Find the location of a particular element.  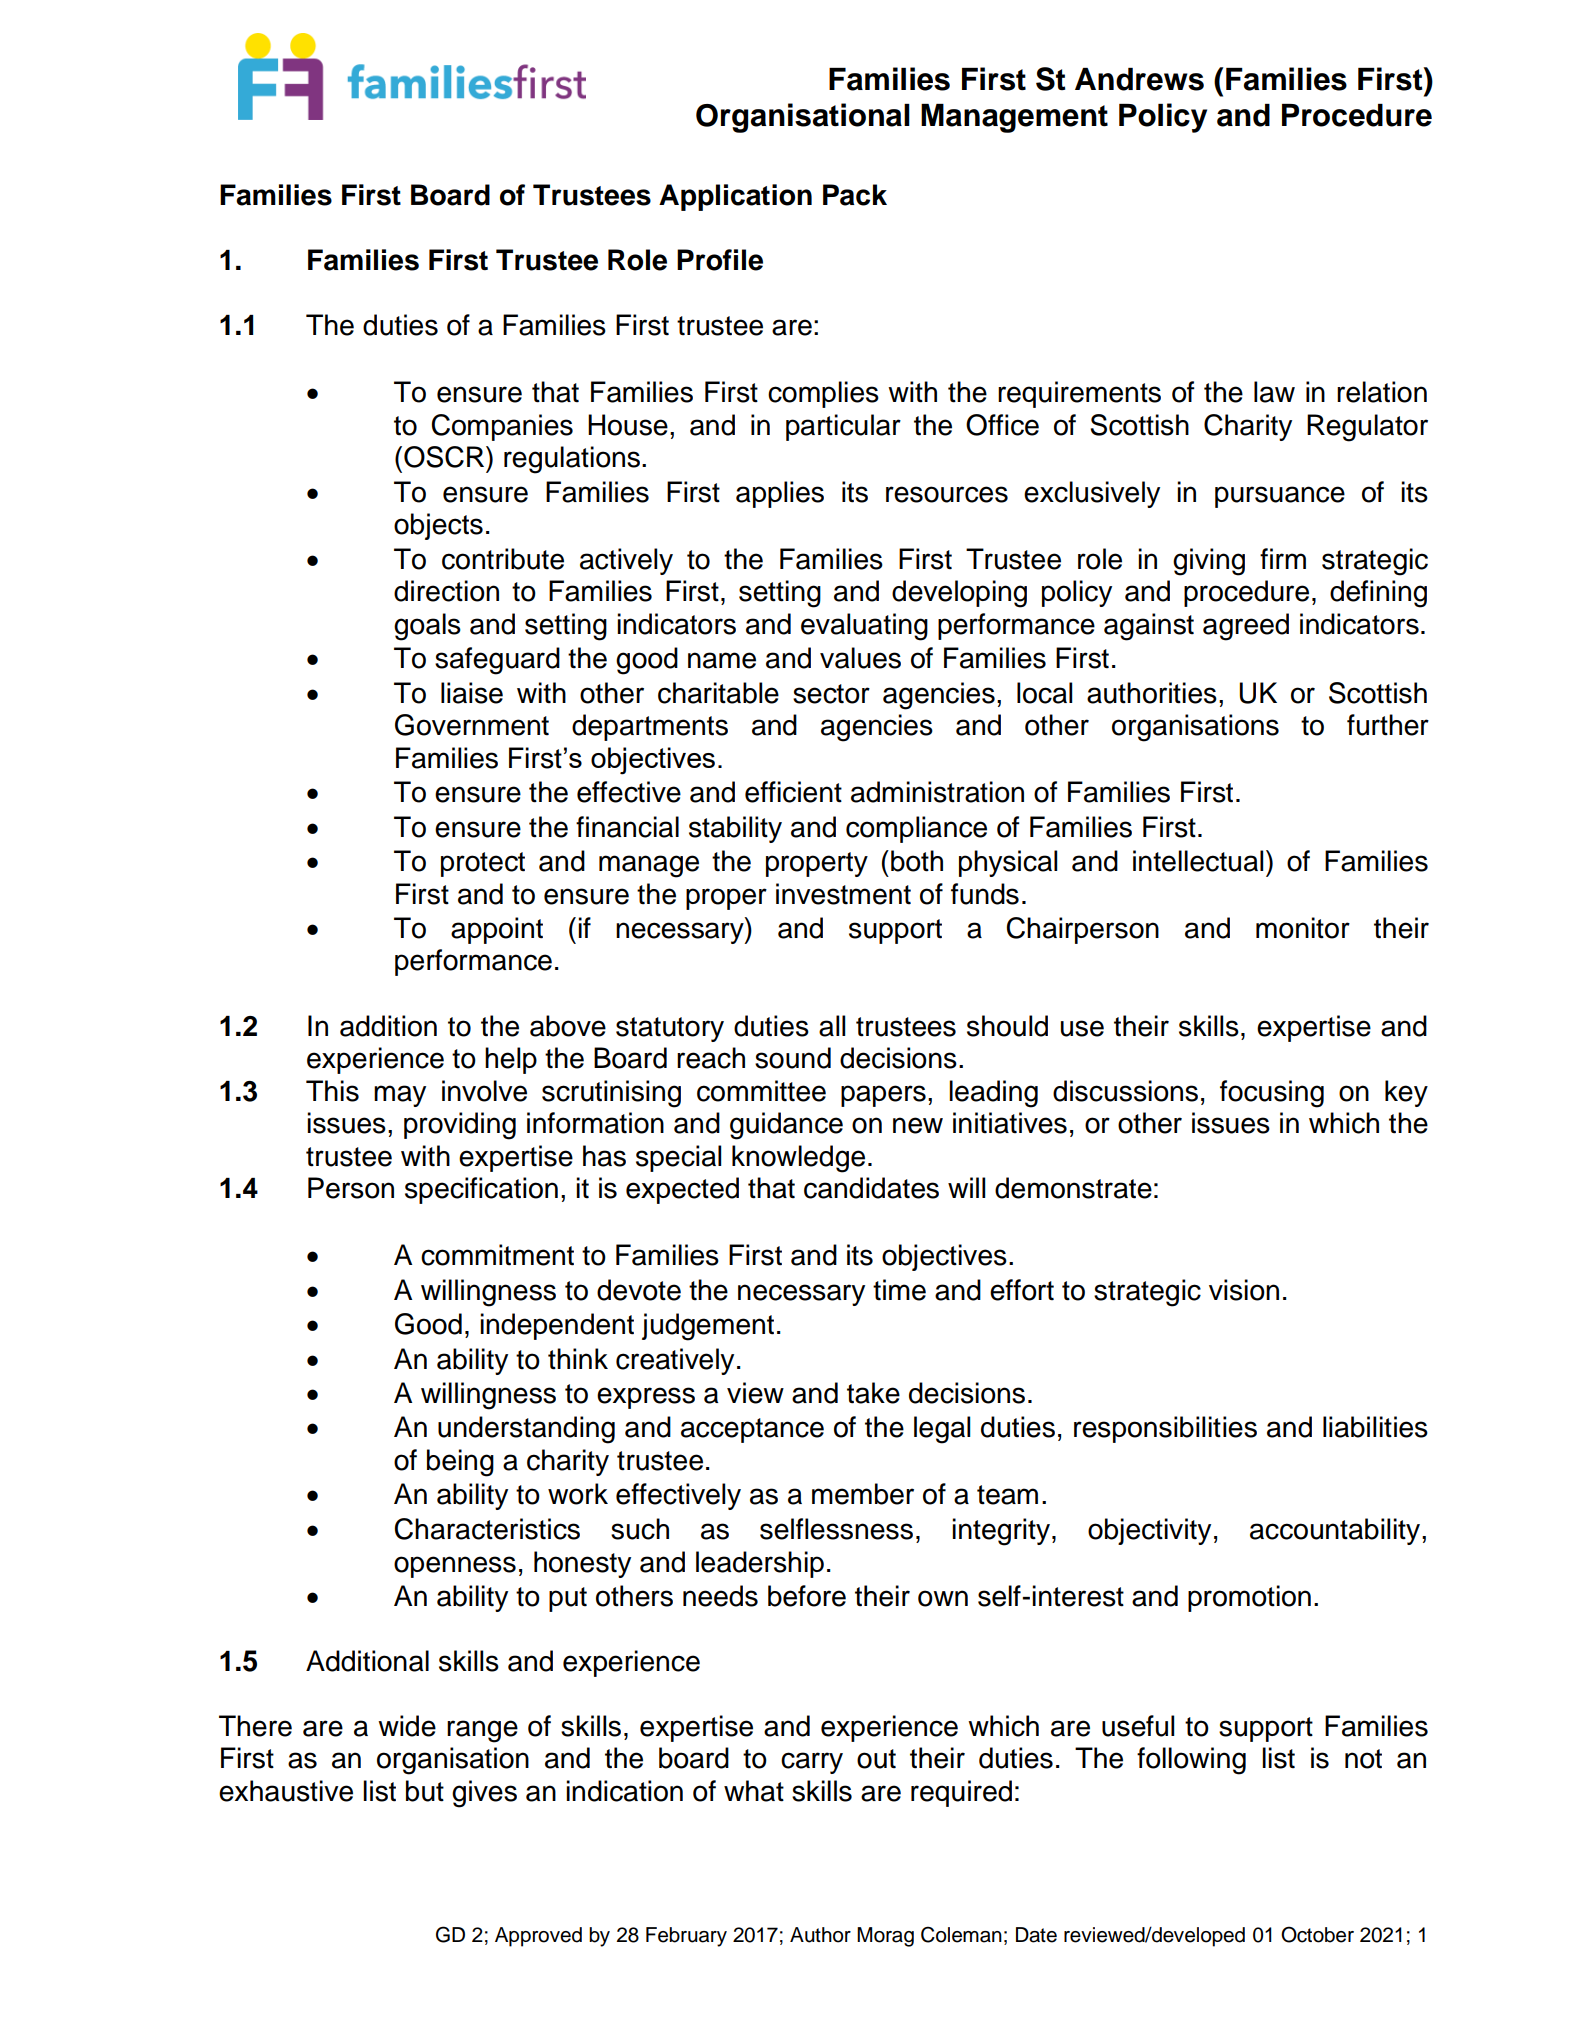

Application is located at coordinates (735, 197).
